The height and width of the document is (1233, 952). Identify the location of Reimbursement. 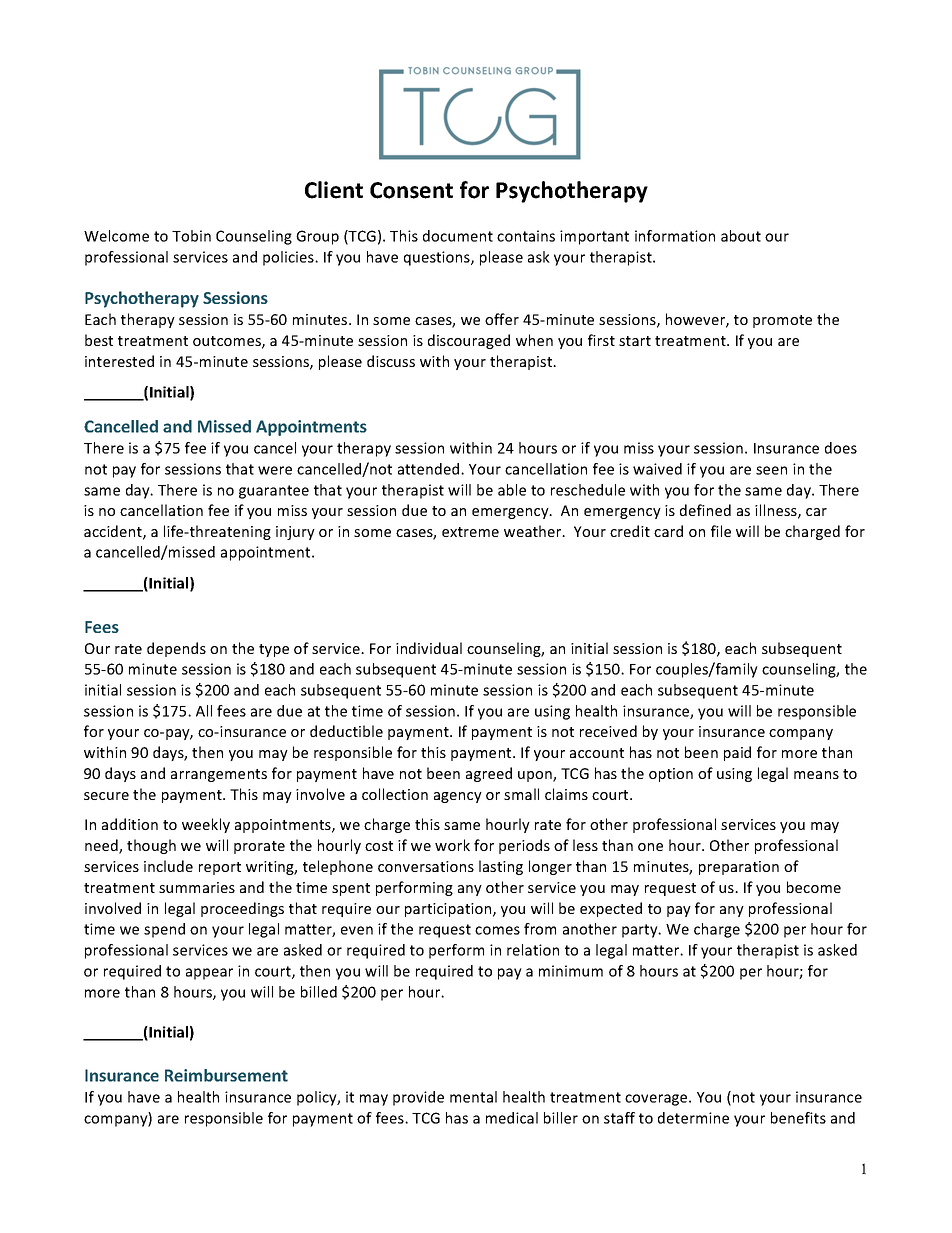
(226, 1075).
